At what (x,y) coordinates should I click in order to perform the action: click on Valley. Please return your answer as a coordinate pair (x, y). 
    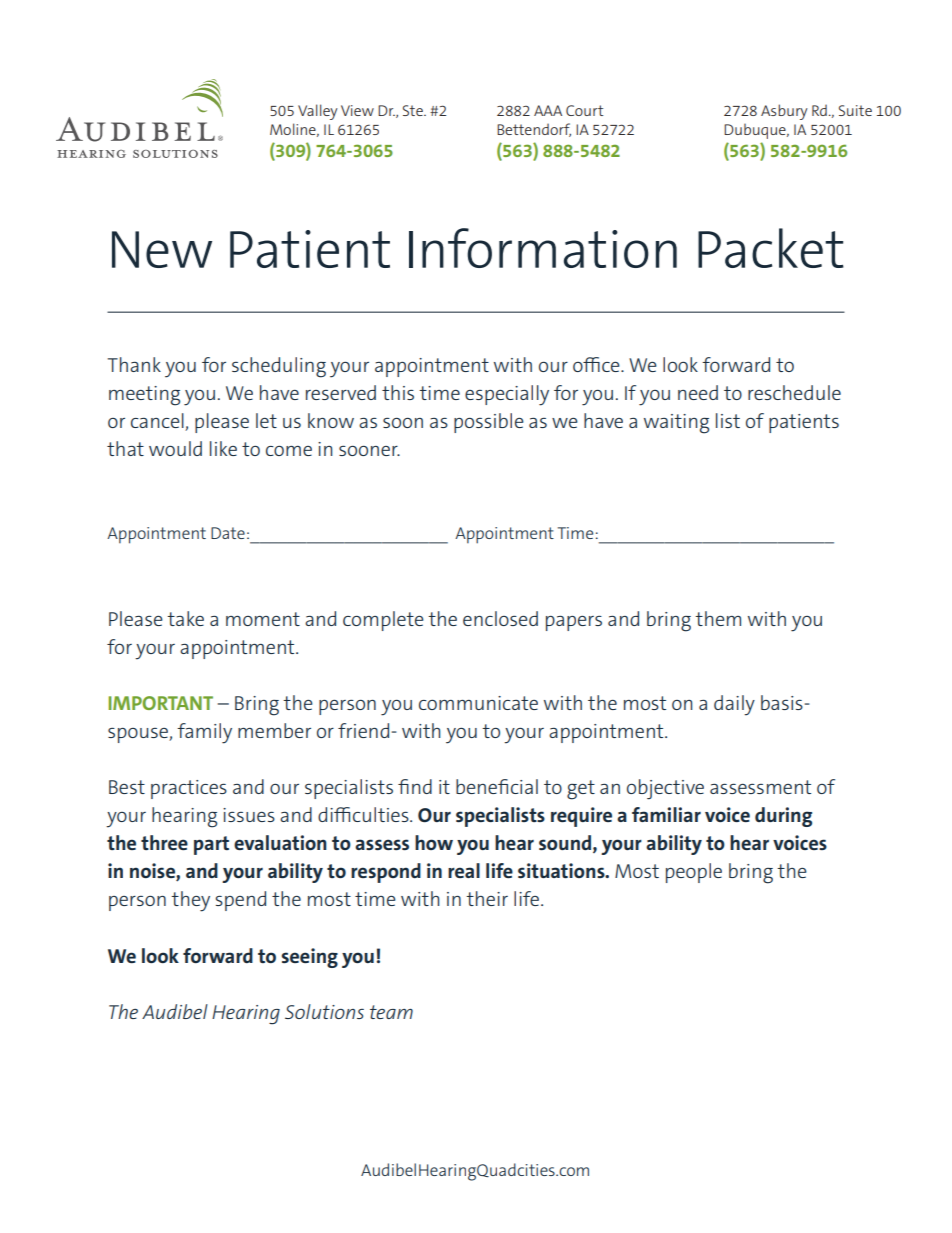
    Looking at the image, I should click on (318, 112).
